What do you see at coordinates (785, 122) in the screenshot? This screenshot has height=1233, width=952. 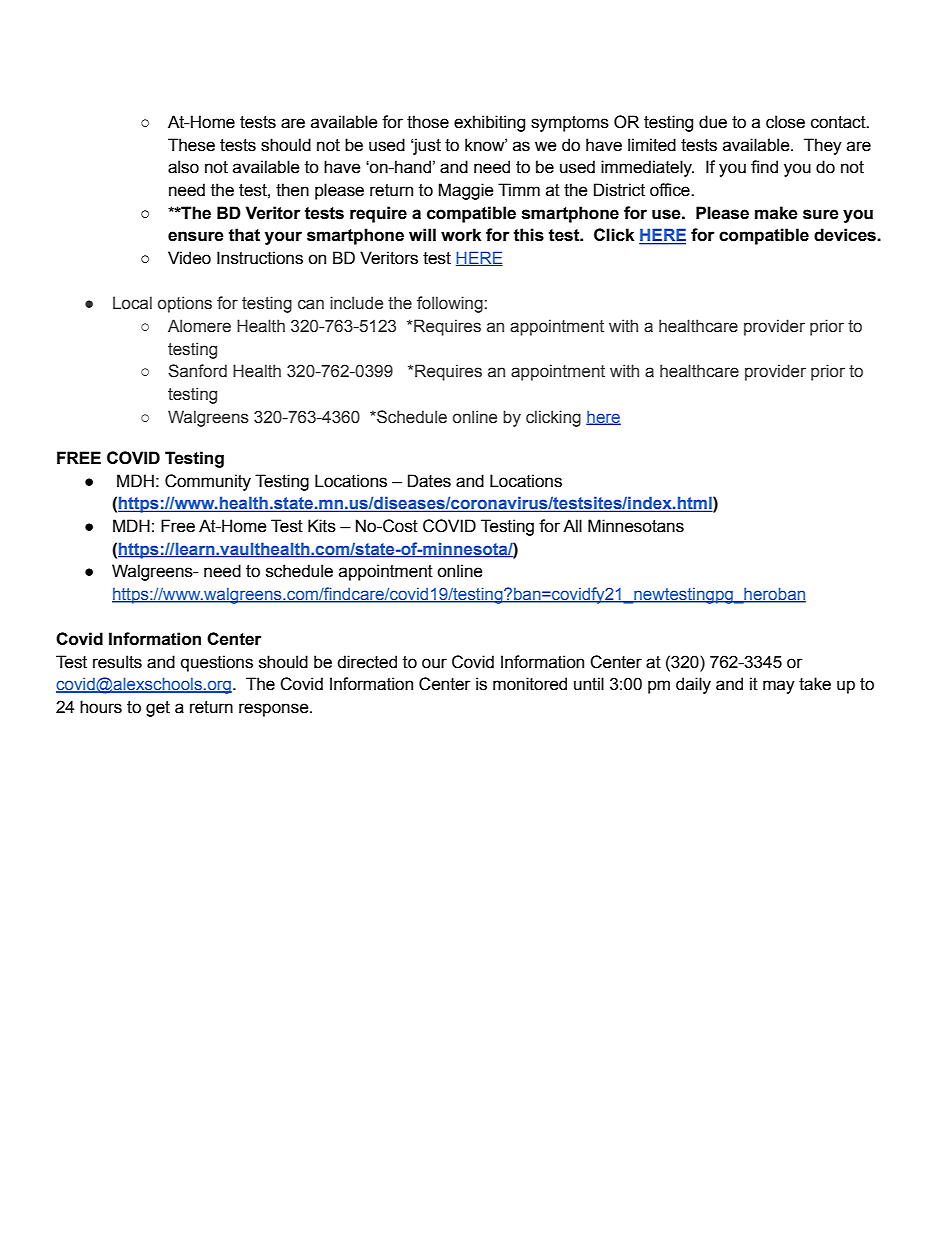 I see `close` at bounding box center [785, 122].
